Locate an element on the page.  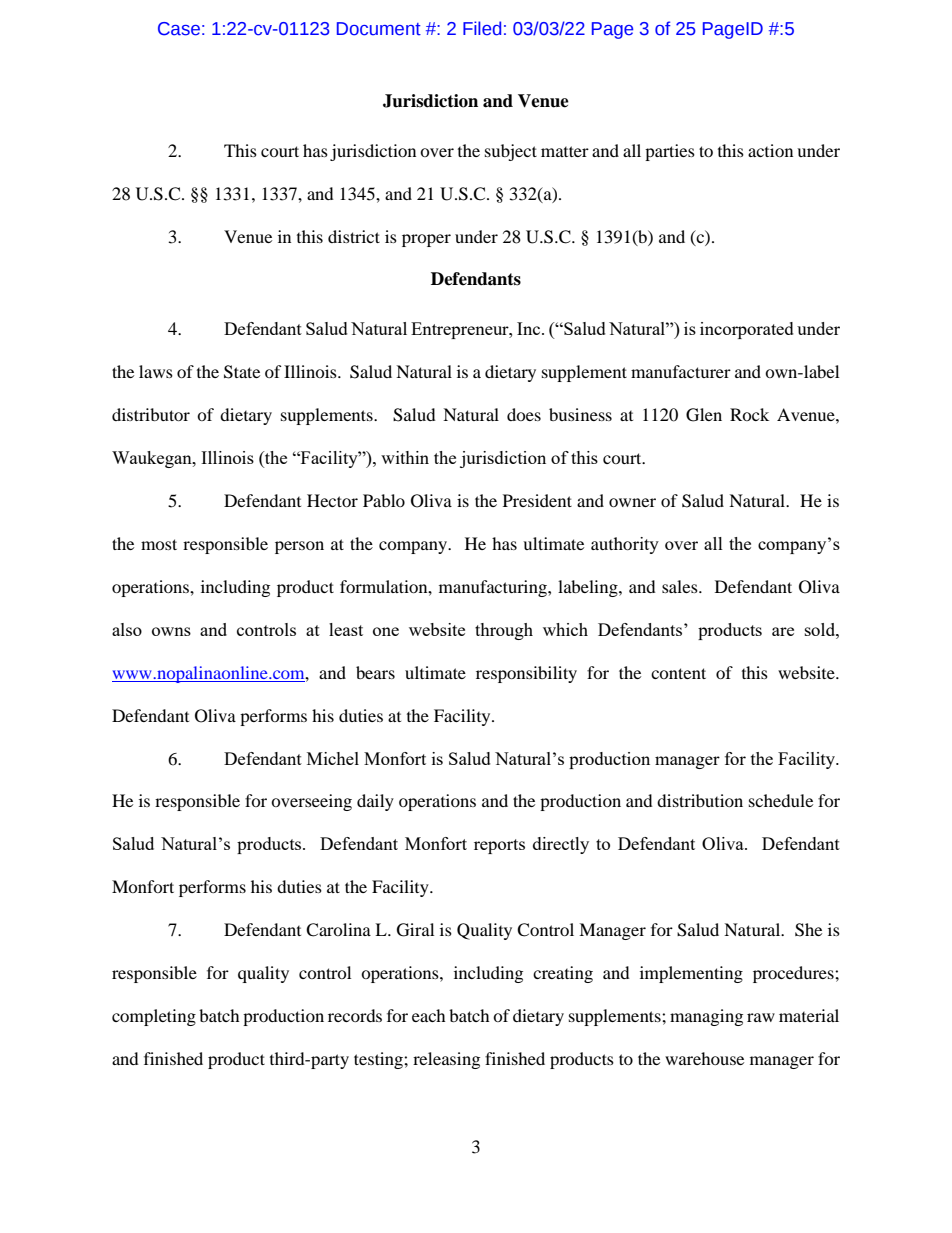
completing is located at coordinates (154, 1017).
